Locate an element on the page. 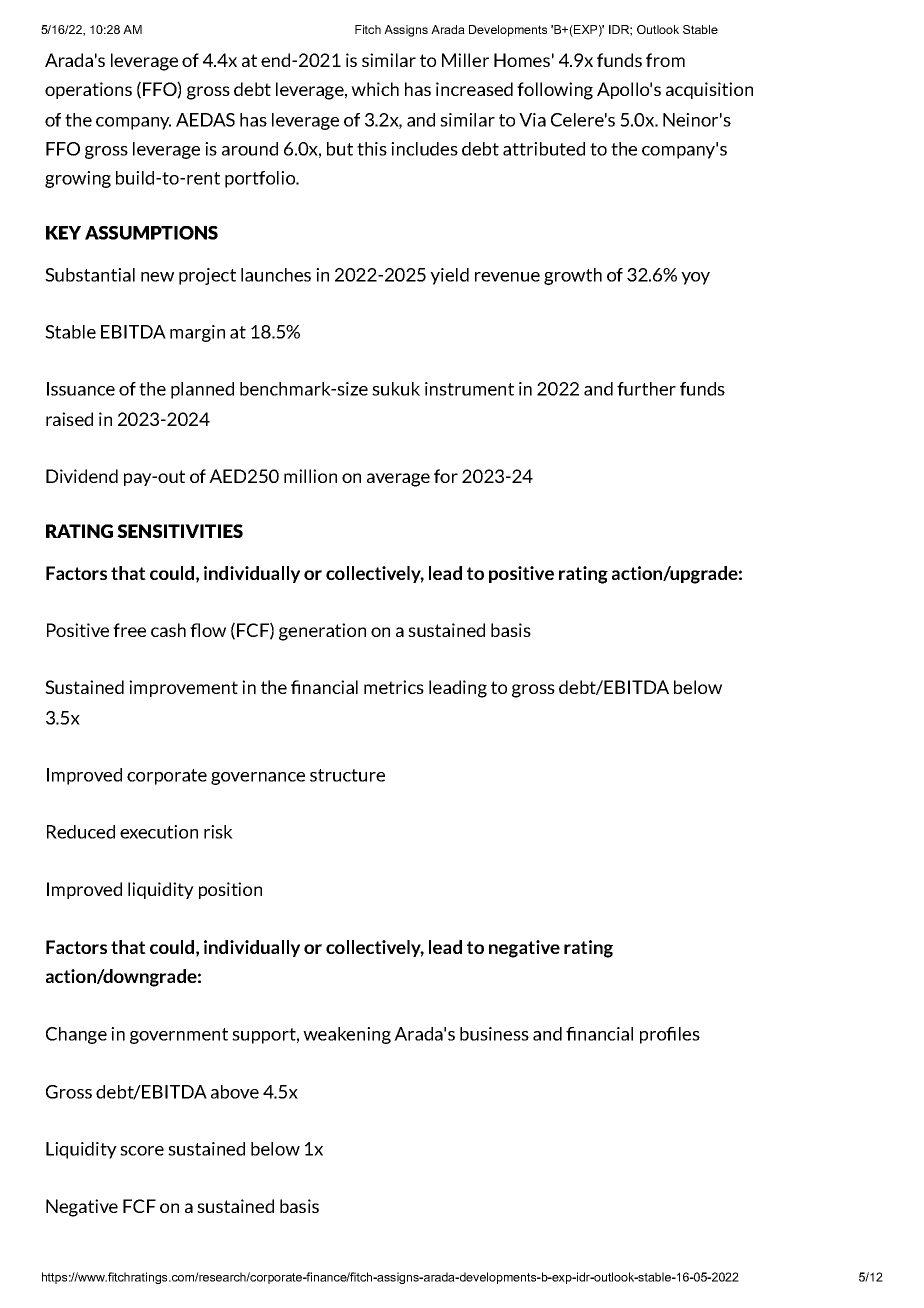 The width and height of the document is (924, 1308). from is located at coordinates (665, 60).
